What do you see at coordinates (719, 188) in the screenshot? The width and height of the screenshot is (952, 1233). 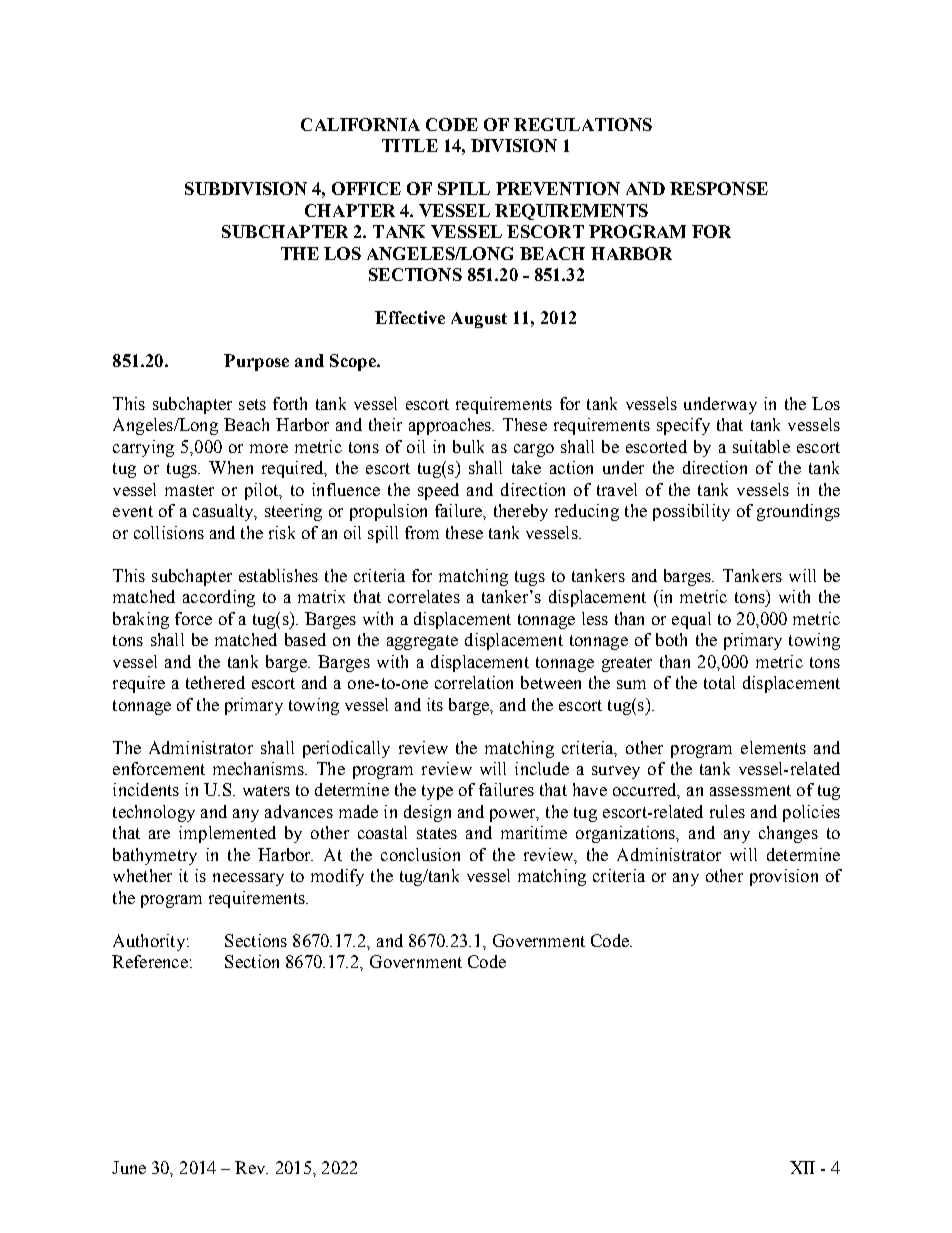 I see `RESPONSE` at bounding box center [719, 188].
